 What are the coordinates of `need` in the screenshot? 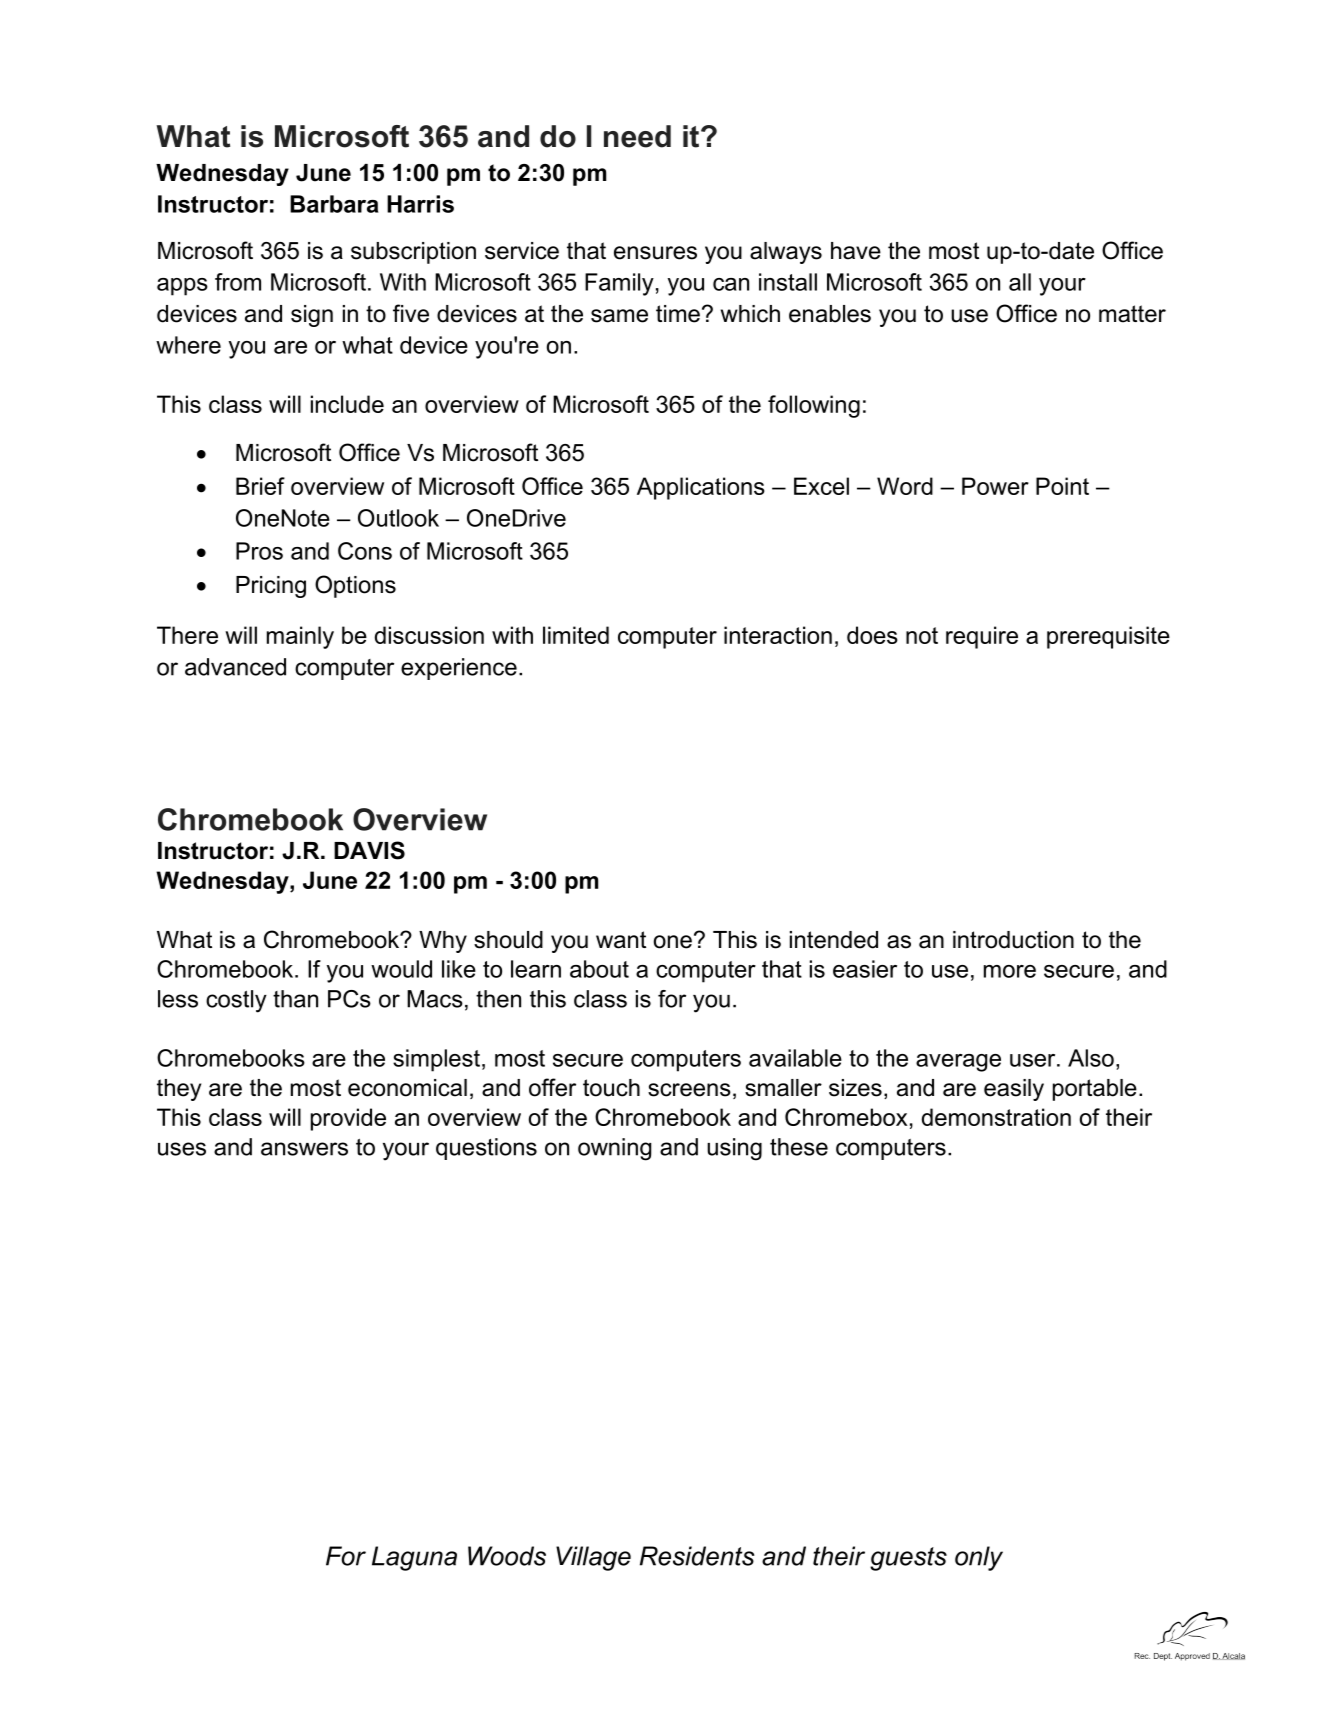 It's located at (637, 136).
